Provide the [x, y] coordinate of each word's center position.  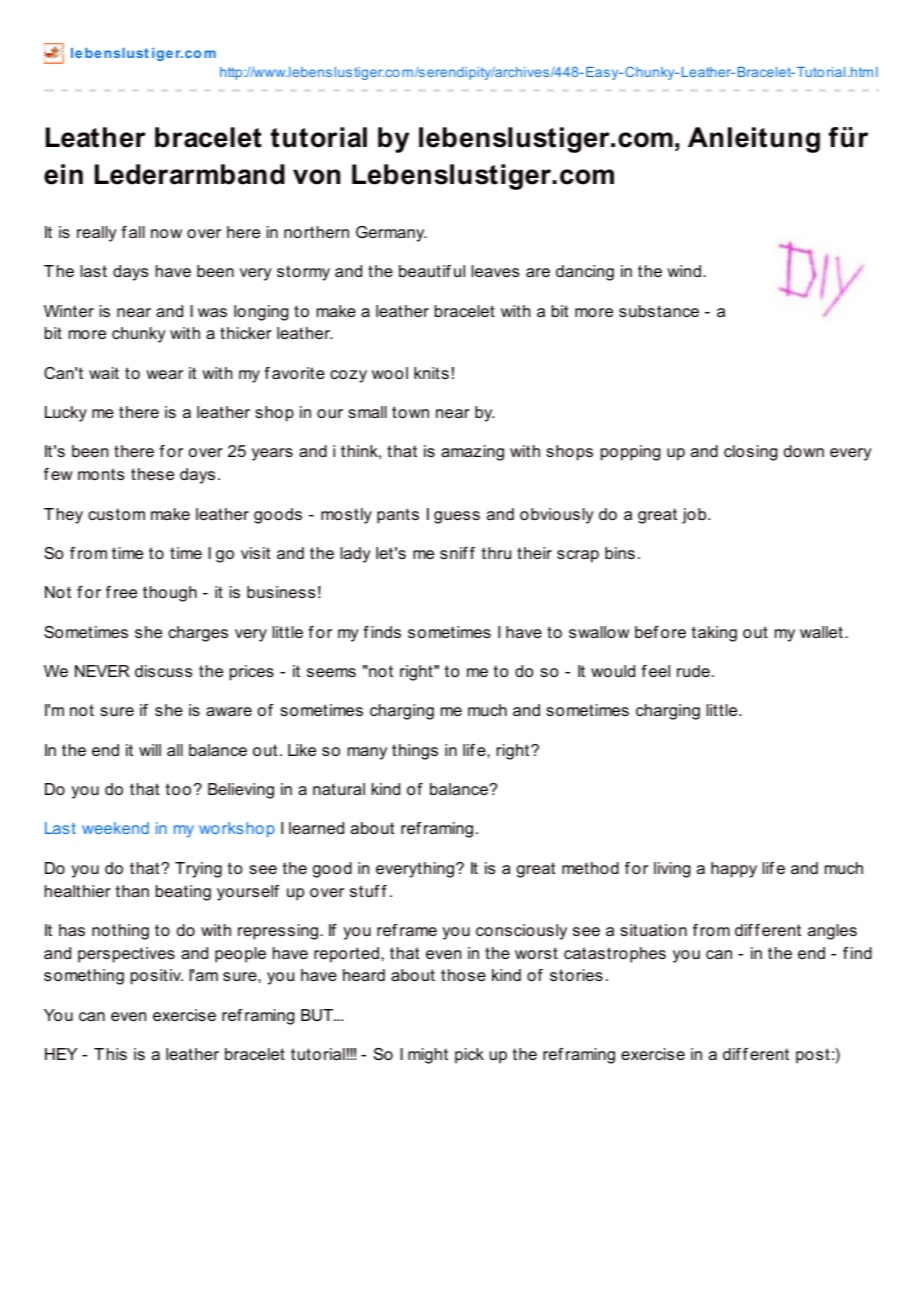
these [152, 474]
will [150, 750]
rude [693, 671]
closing [750, 453]
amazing [472, 453]
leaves [495, 271]
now [166, 233]
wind [684, 271]
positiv [157, 977]
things [415, 752]
